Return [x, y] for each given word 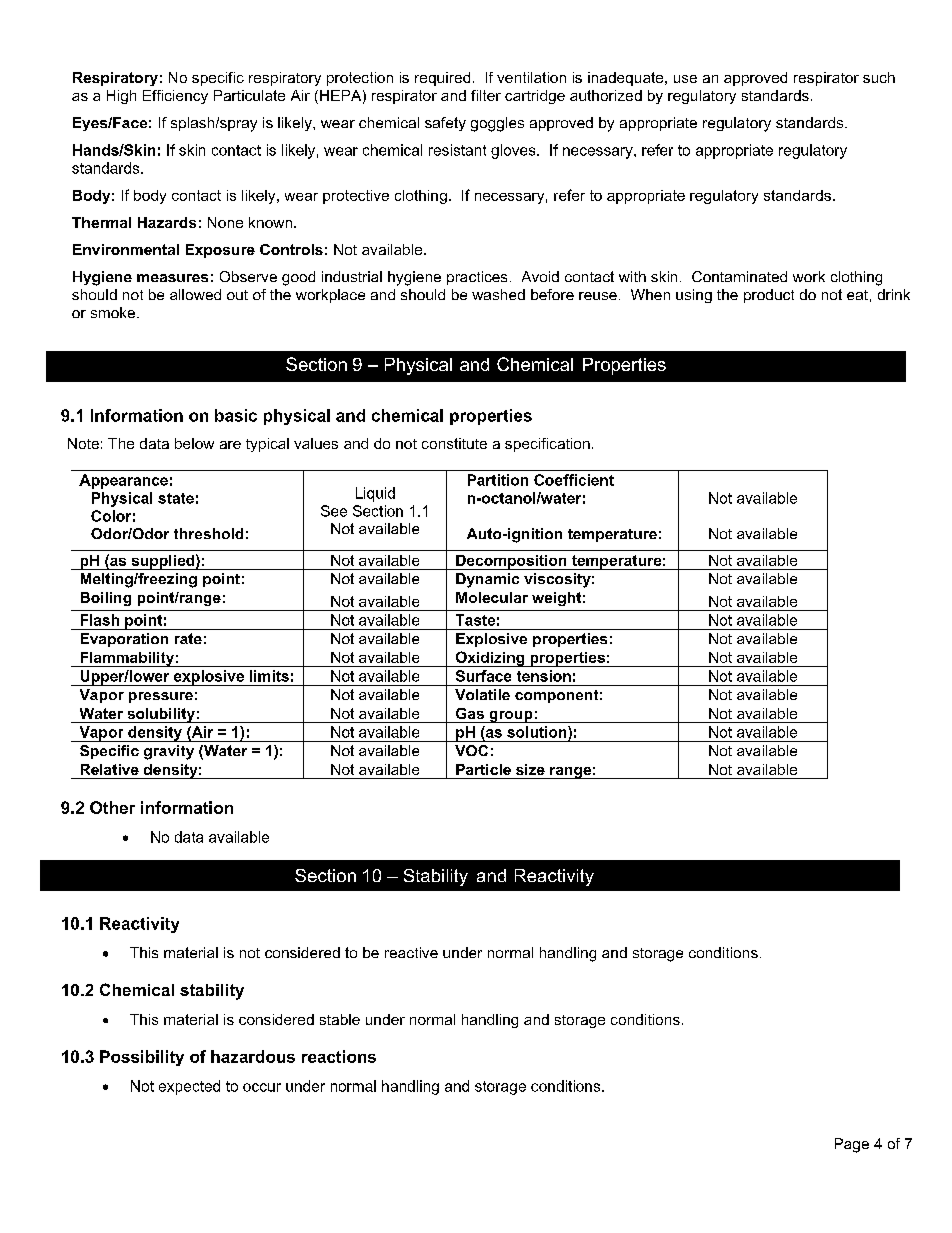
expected [189, 1087]
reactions [339, 1056]
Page [852, 1145]
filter [486, 95]
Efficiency [175, 97]
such [879, 77]
